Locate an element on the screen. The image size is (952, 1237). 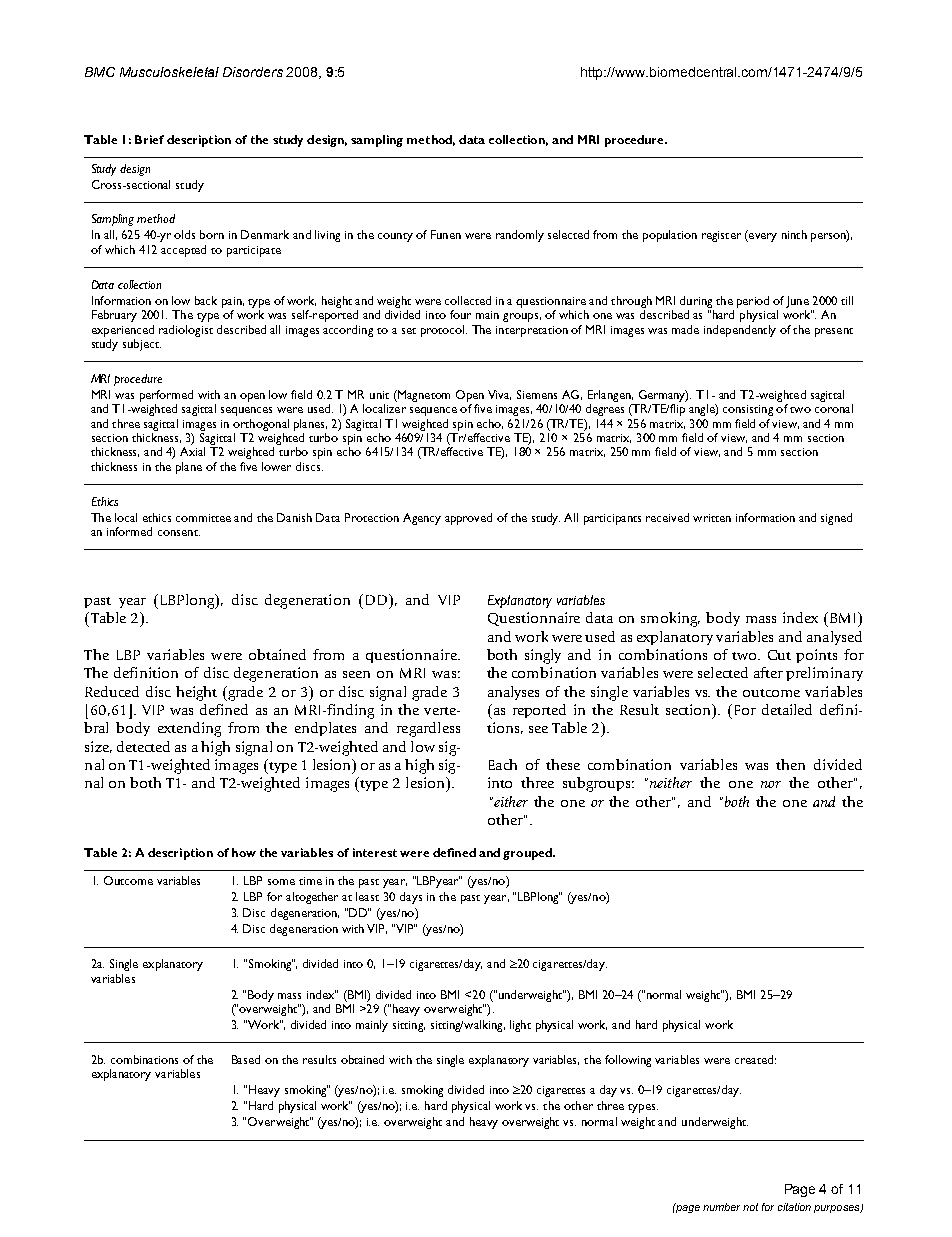
Based is located at coordinates (246, 1059).
